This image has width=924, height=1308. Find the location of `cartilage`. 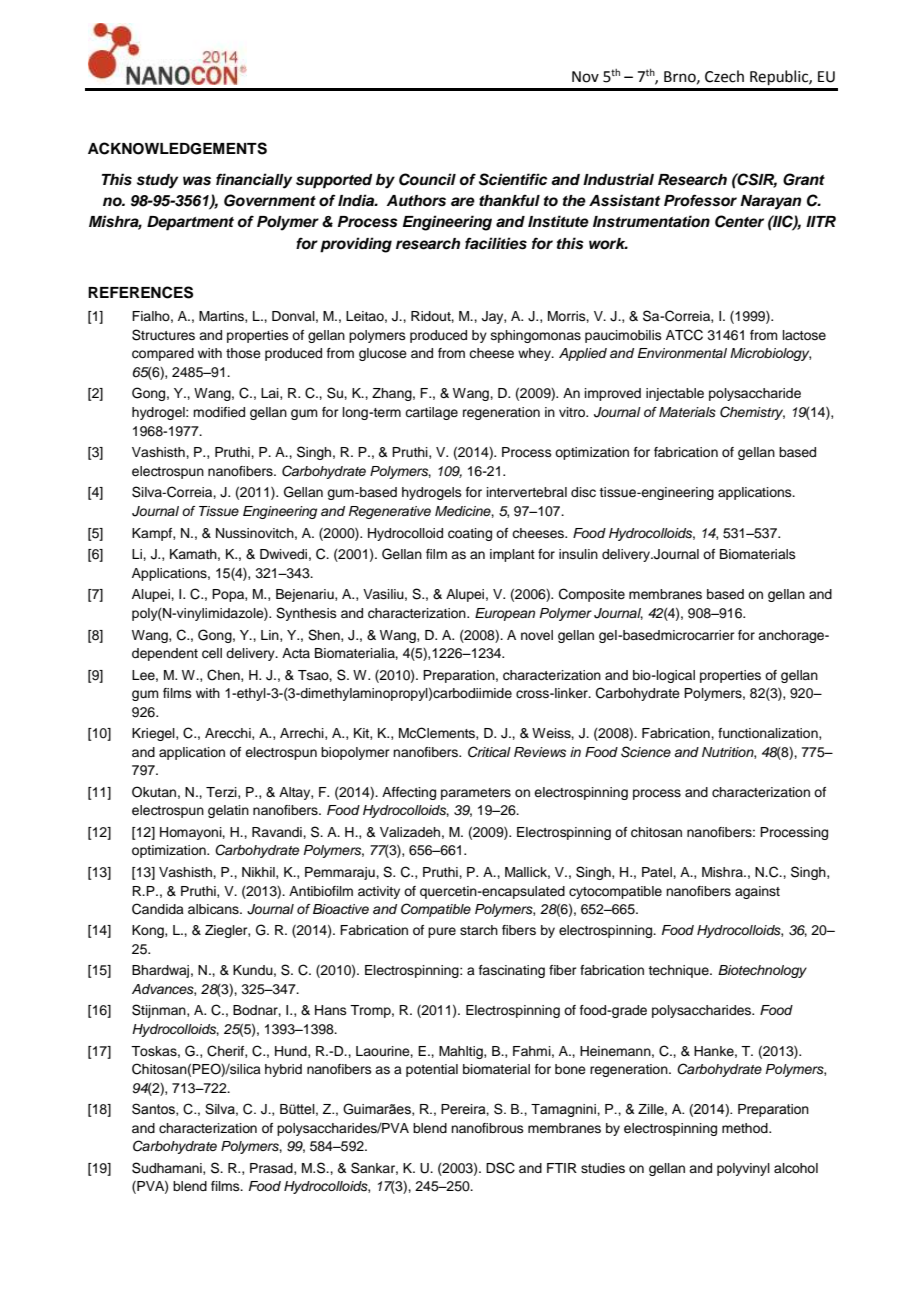

cartilage is located at coordinates (431, 413).
